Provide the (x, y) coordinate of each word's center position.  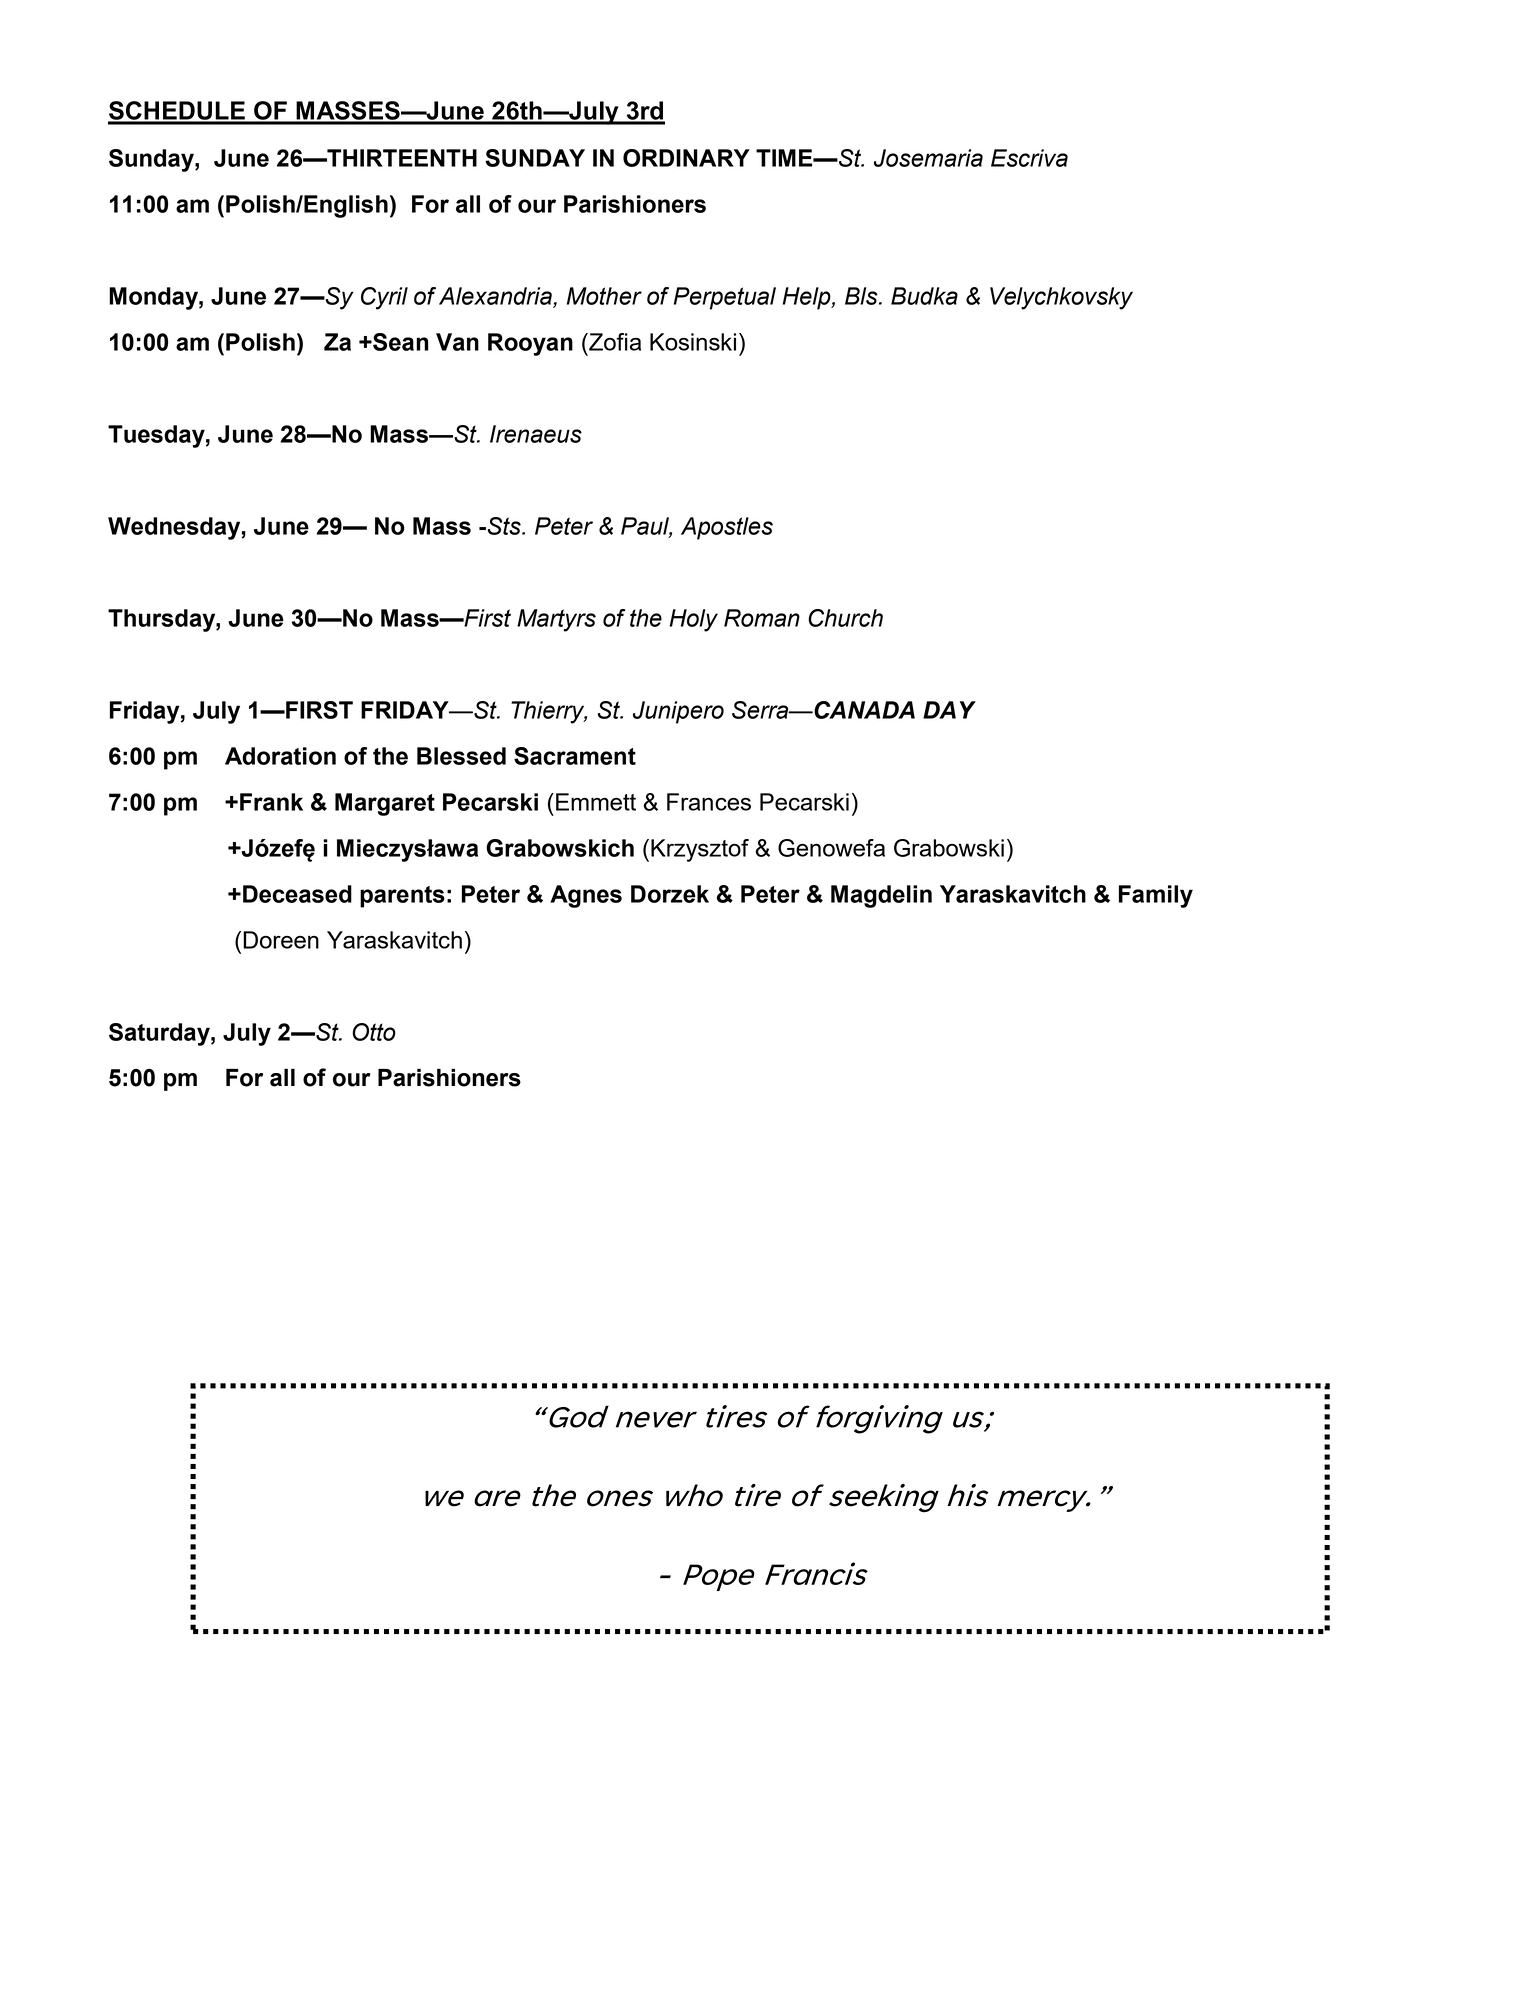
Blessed (461, 756)
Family (1156, 896)
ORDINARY (686, 158)
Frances (709, 802)
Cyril (384, 298)
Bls (862, 296)
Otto (374, 1032)
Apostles (727, 528)
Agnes (586, 896)
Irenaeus (536, 434)
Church (845, 618)
